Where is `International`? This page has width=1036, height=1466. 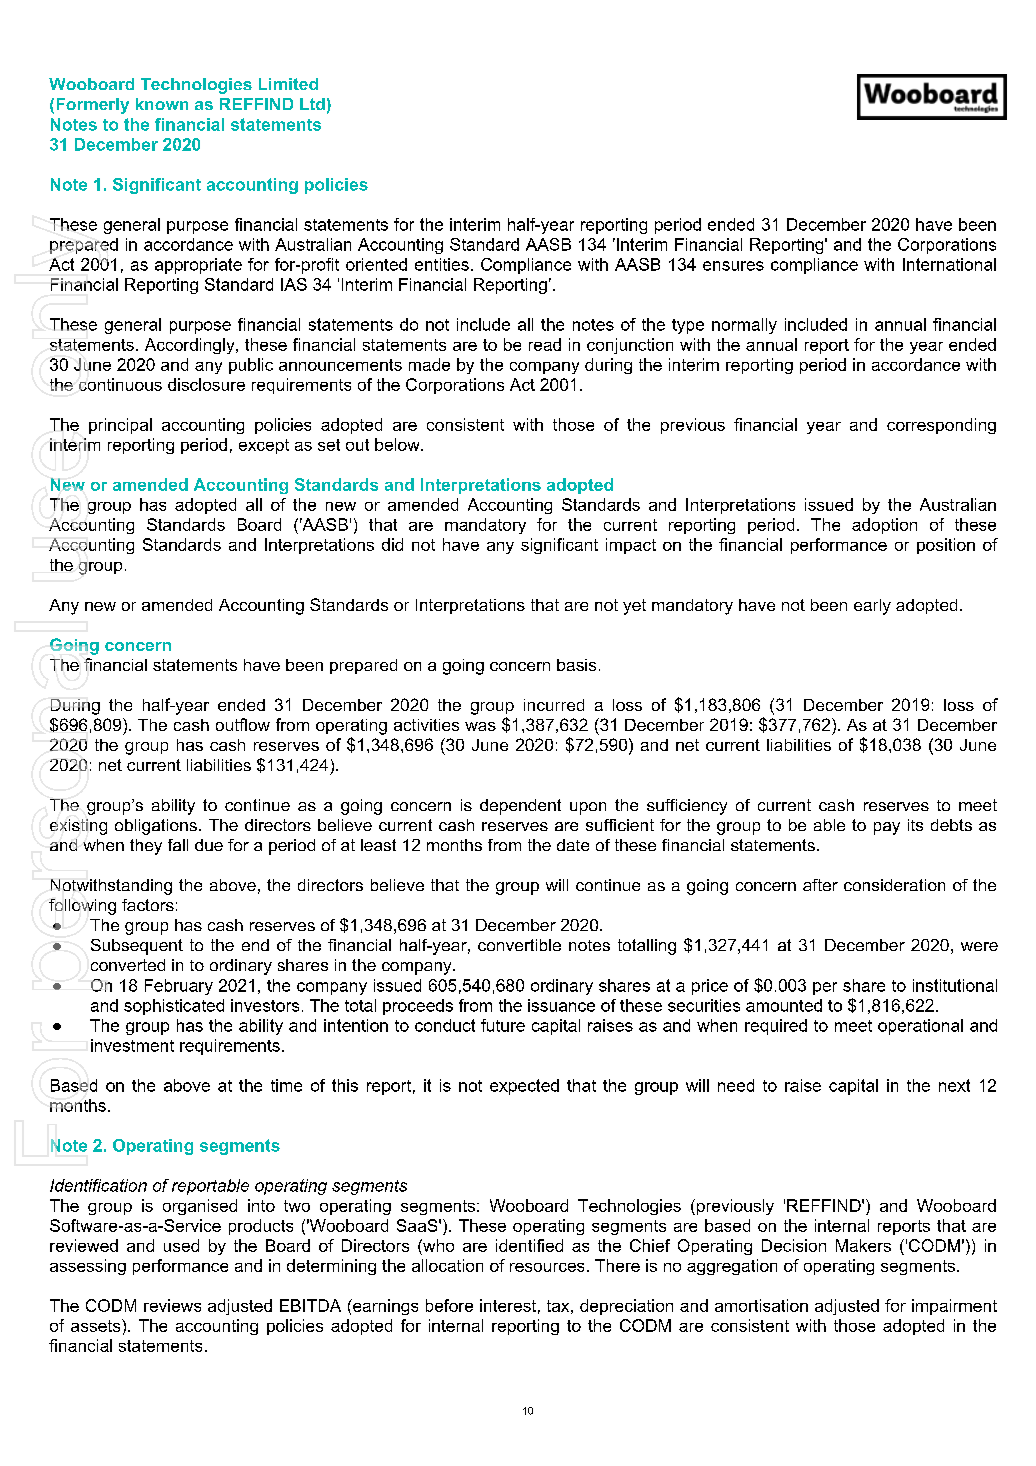 International is located at coordinates (949, 264).
